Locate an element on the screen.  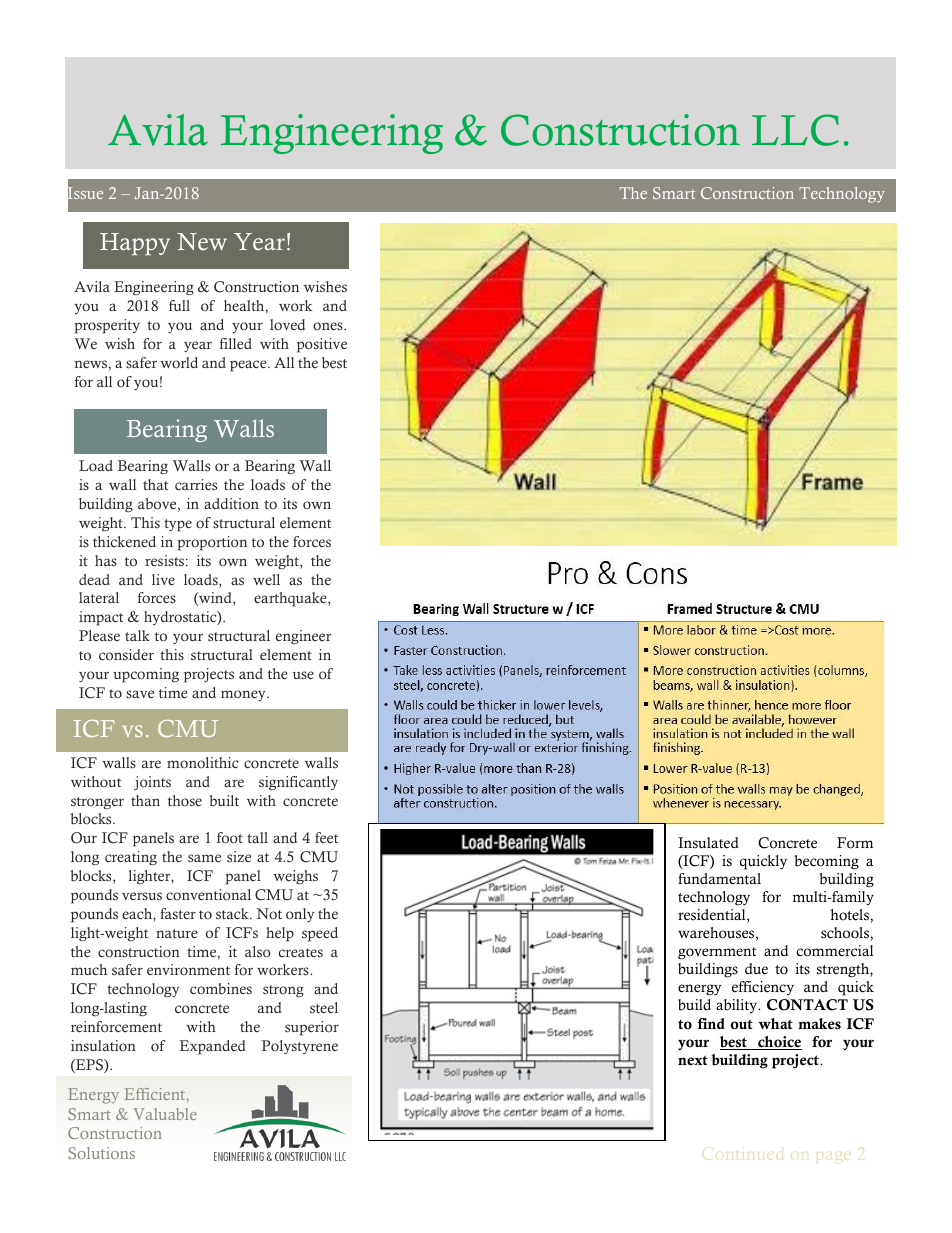
Polystyrene is located at coordinates (300, 1047).
